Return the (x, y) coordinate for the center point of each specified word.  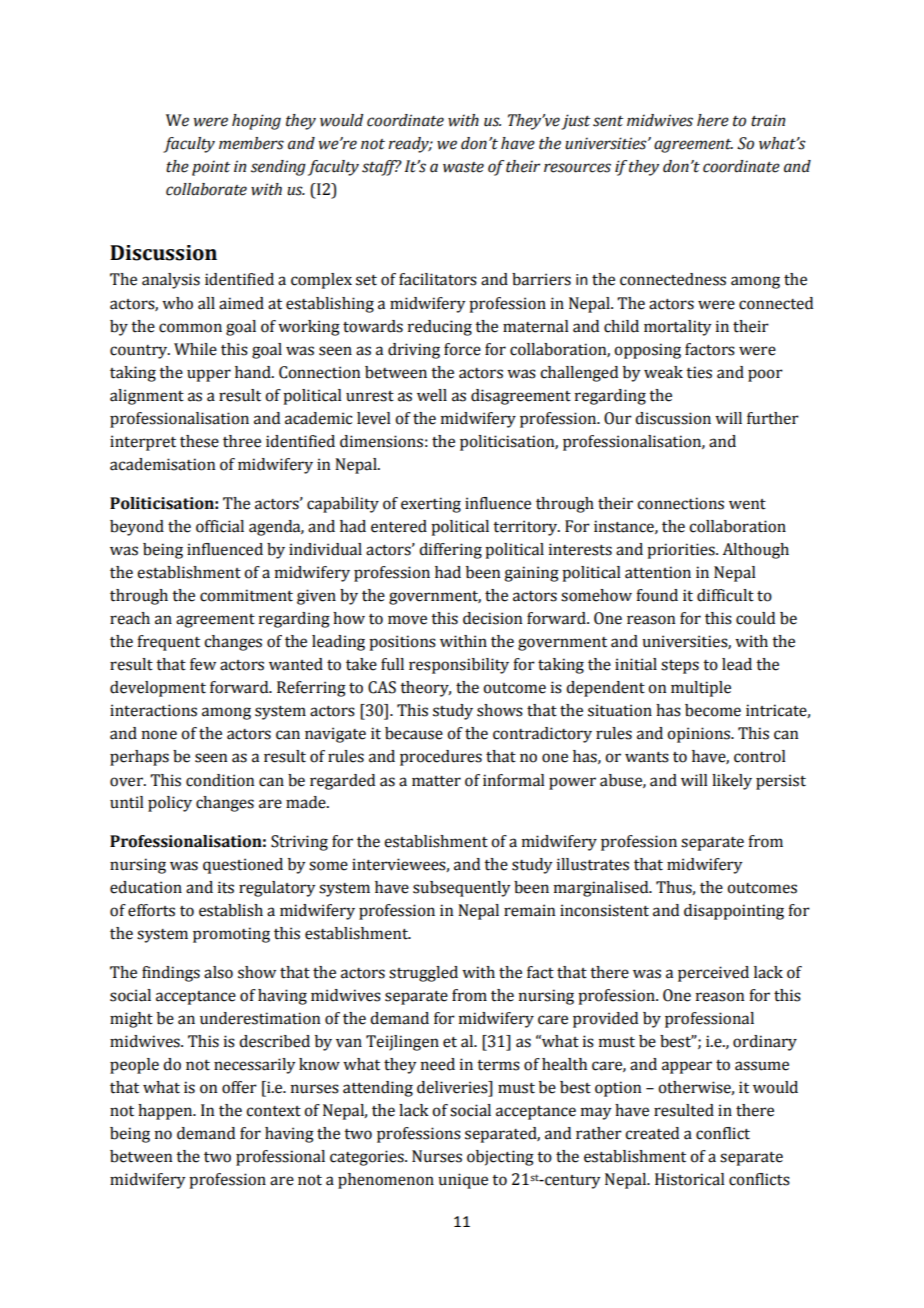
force (462, 349)
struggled (423, 974)
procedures (441, 758)
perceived (713, 974)
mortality (677, 328)
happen (166, 1112)
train (768, 120)
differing (450, 551)
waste (463, 167)
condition (220, 780)
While (195, 349)
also (218, 972)
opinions (700, 735)
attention (658, 572)
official (220, 526)
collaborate (206, 189)
